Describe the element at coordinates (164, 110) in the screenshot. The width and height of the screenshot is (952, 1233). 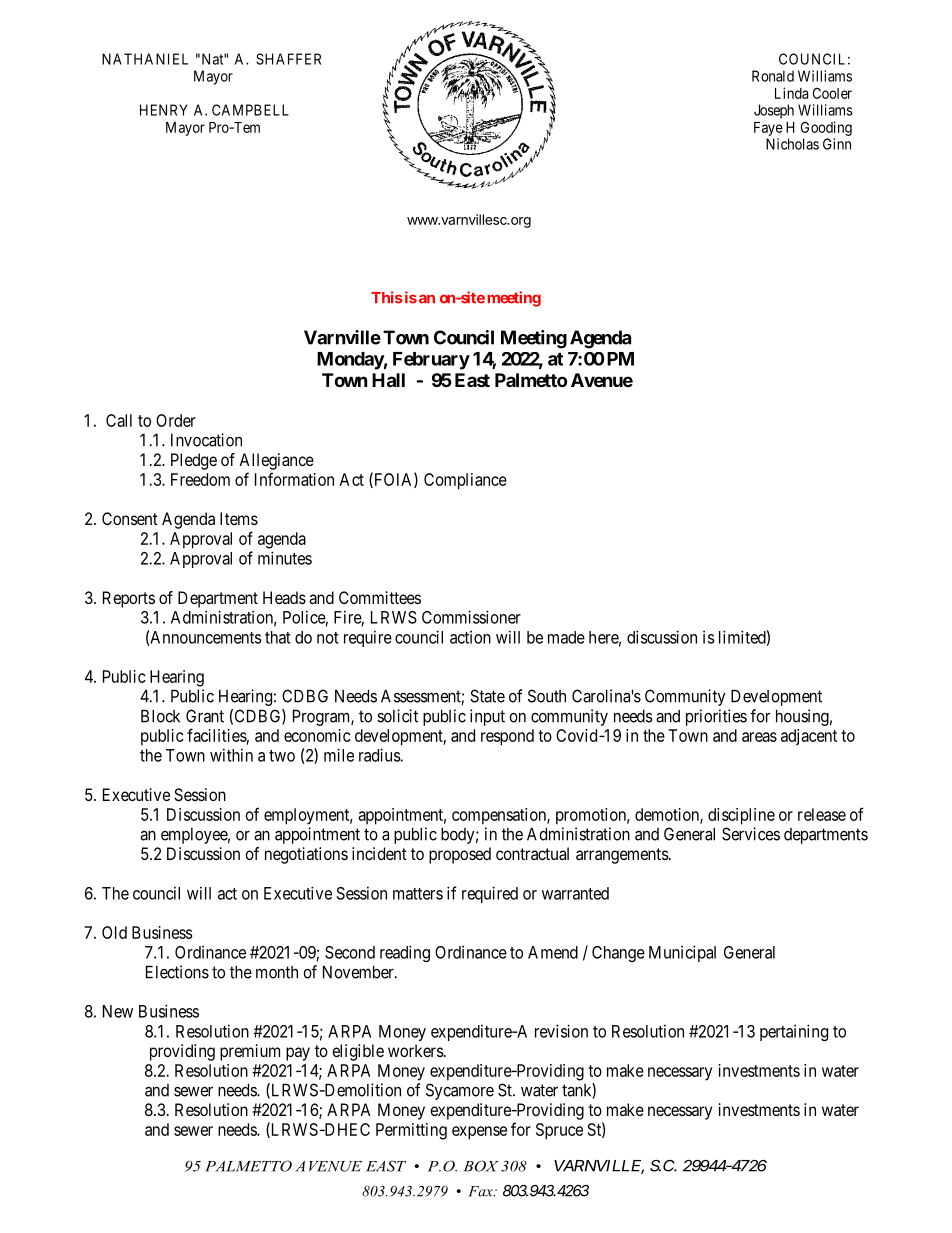
I see `HENRY` at that location.
